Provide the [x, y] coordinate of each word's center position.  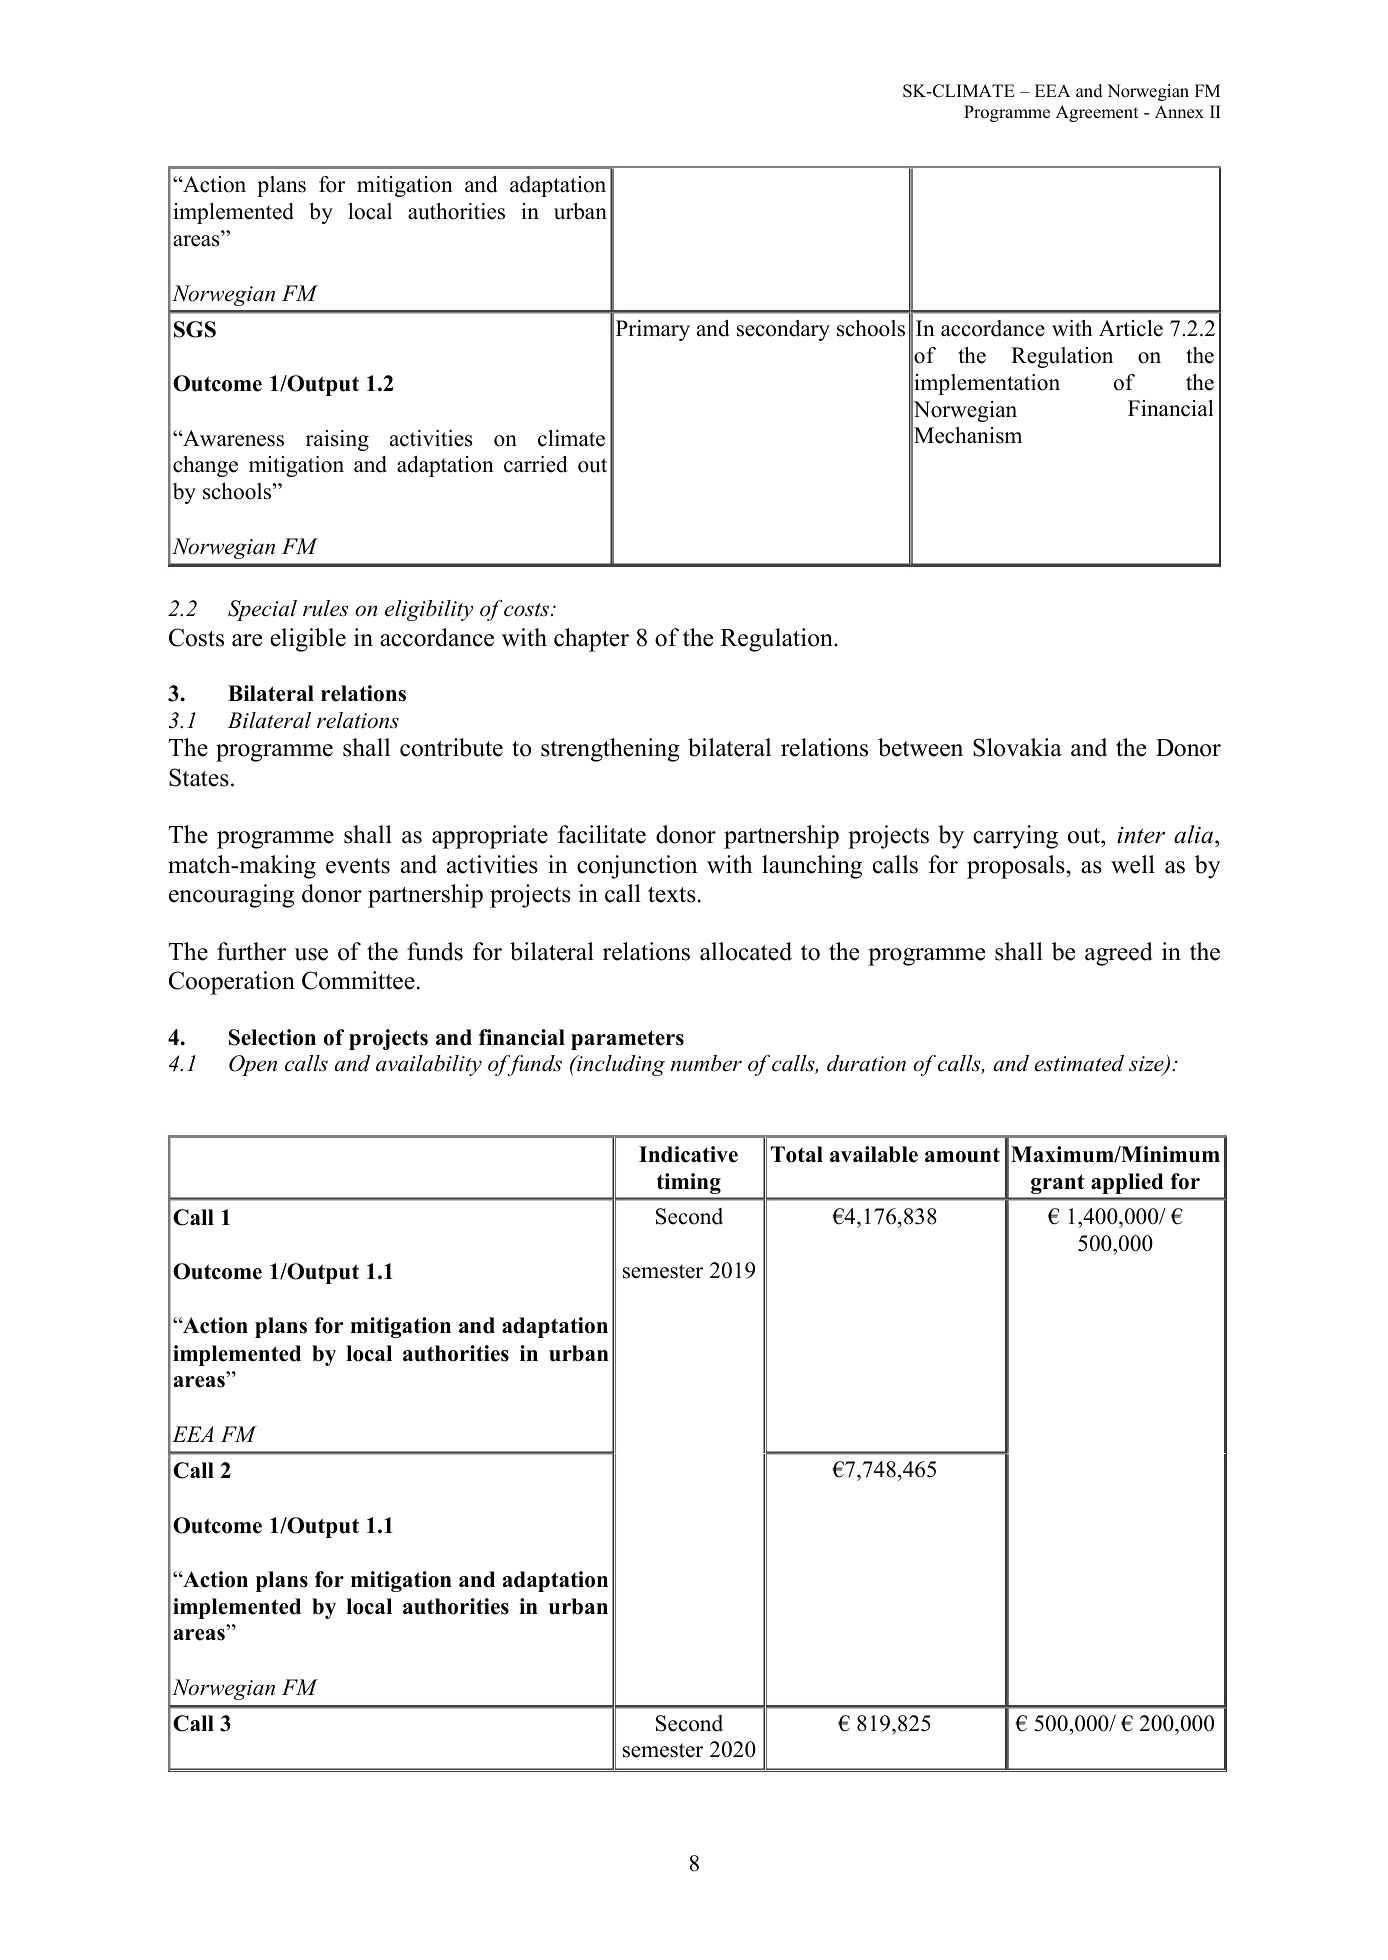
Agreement [1097, 113]
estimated [1079, 1063]
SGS [195, 329]
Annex [1179, 112]
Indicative [688, 1154]
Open [253, 1065]
